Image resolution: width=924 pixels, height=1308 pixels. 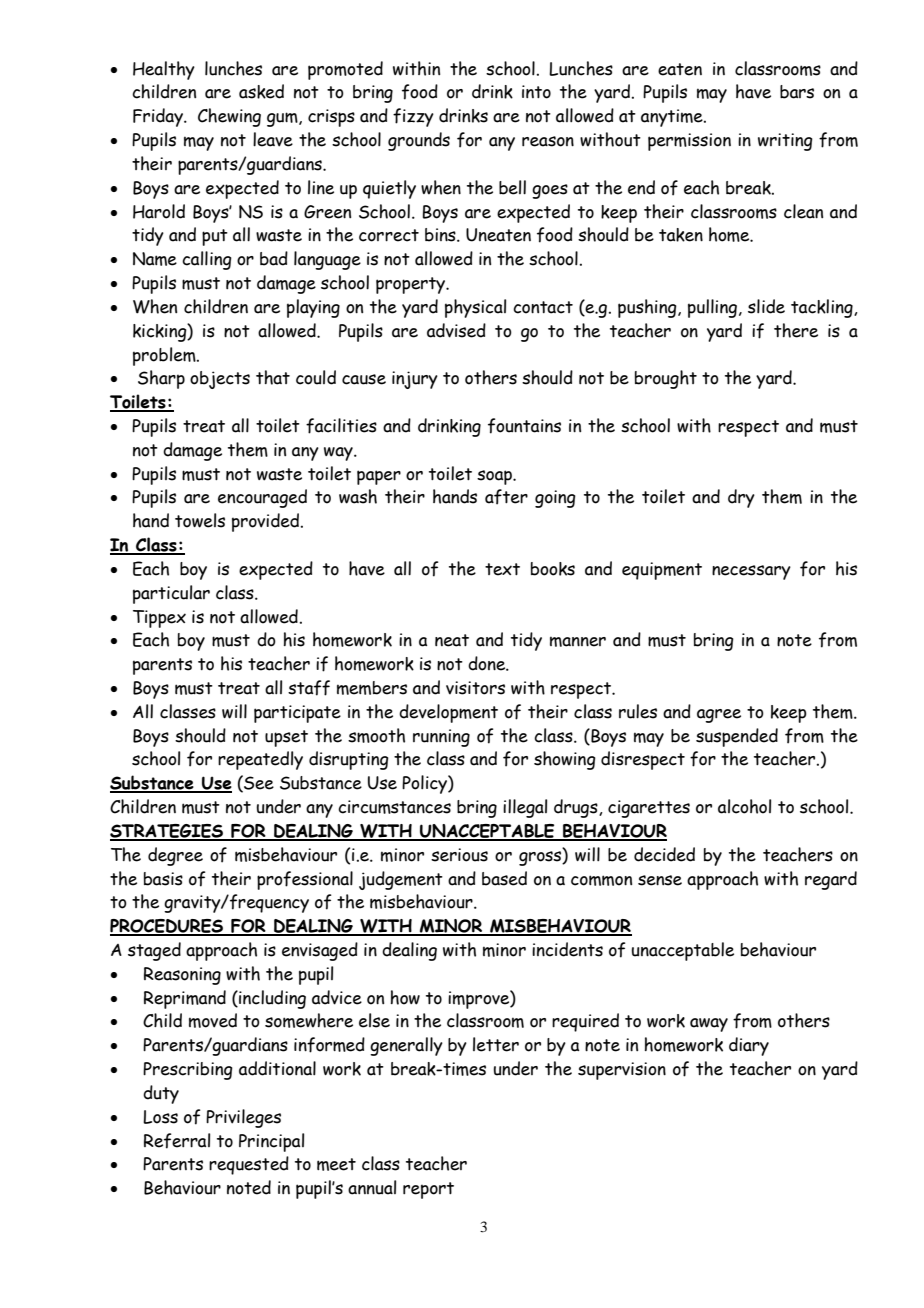 I want to click on visitors, so click(x=475, y=688).
